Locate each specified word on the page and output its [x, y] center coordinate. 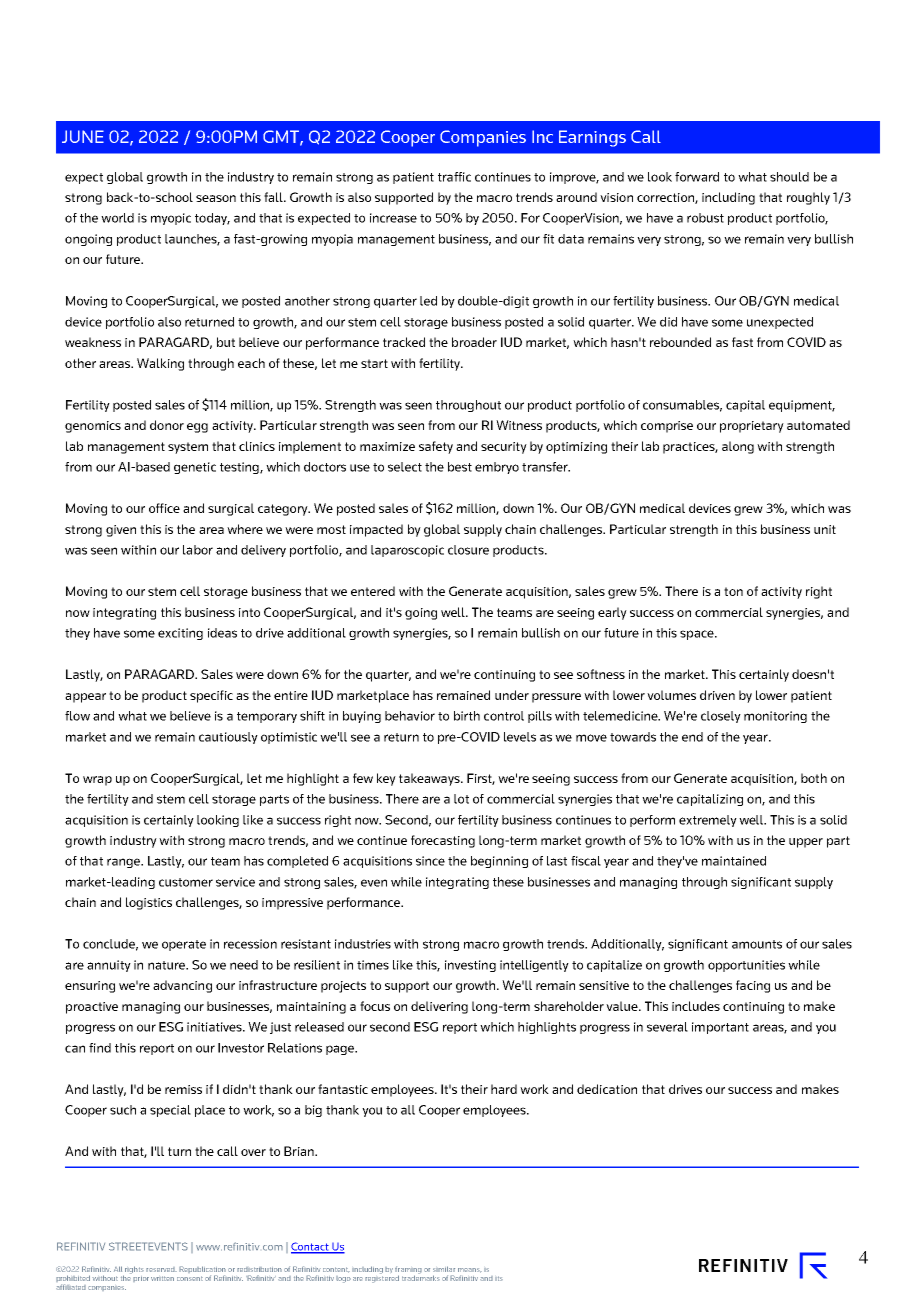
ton [733, 591]
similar [444, 1269]
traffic [454, 177]
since [430, 861]
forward [697, 177]
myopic [171, 219]
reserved [161, 1269]
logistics [149, 903]
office [164, 508]
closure [468, 550]
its [499, 1278]
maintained [734, 861]
